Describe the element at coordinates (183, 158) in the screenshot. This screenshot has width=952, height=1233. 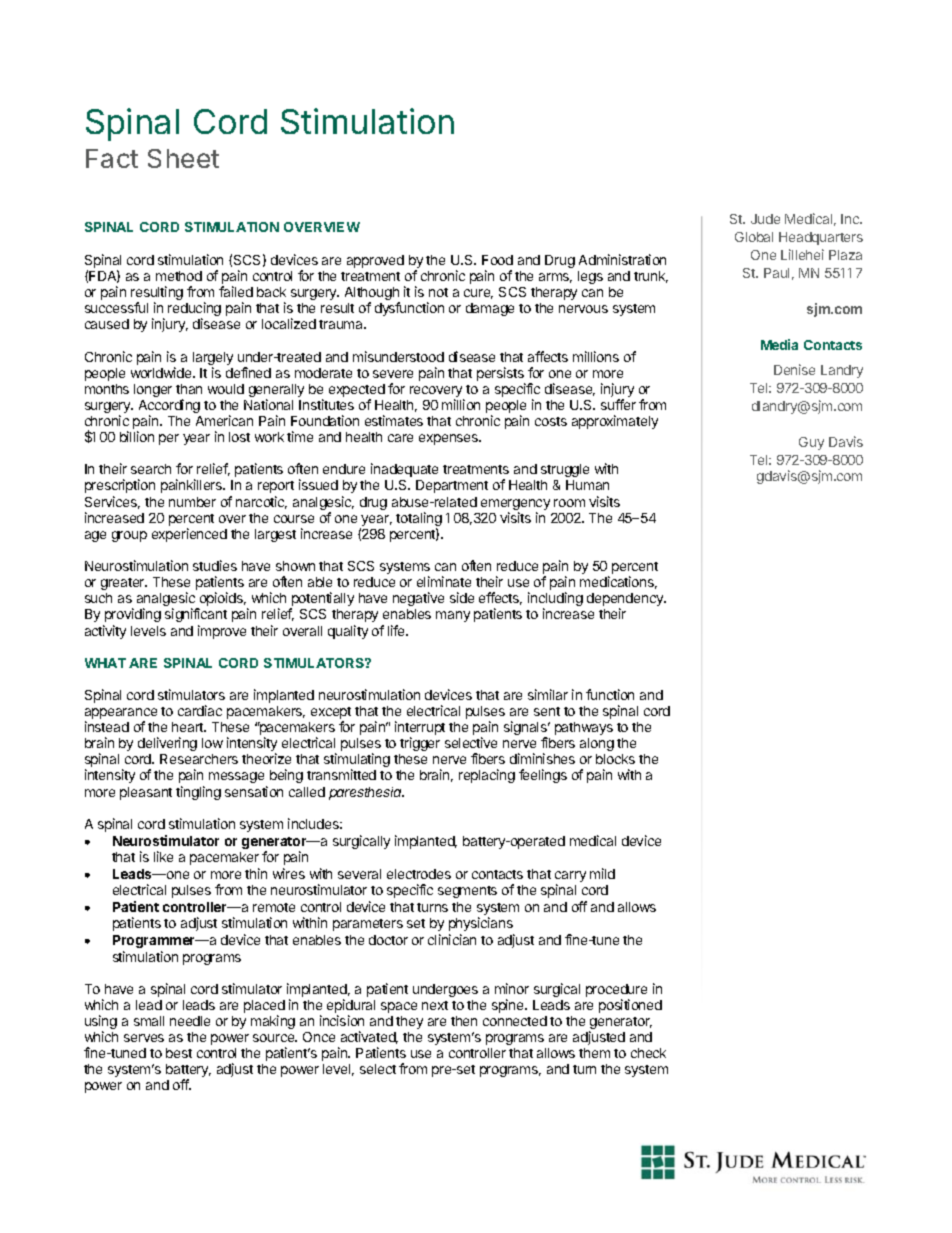
I see `Sheet` at that location.
